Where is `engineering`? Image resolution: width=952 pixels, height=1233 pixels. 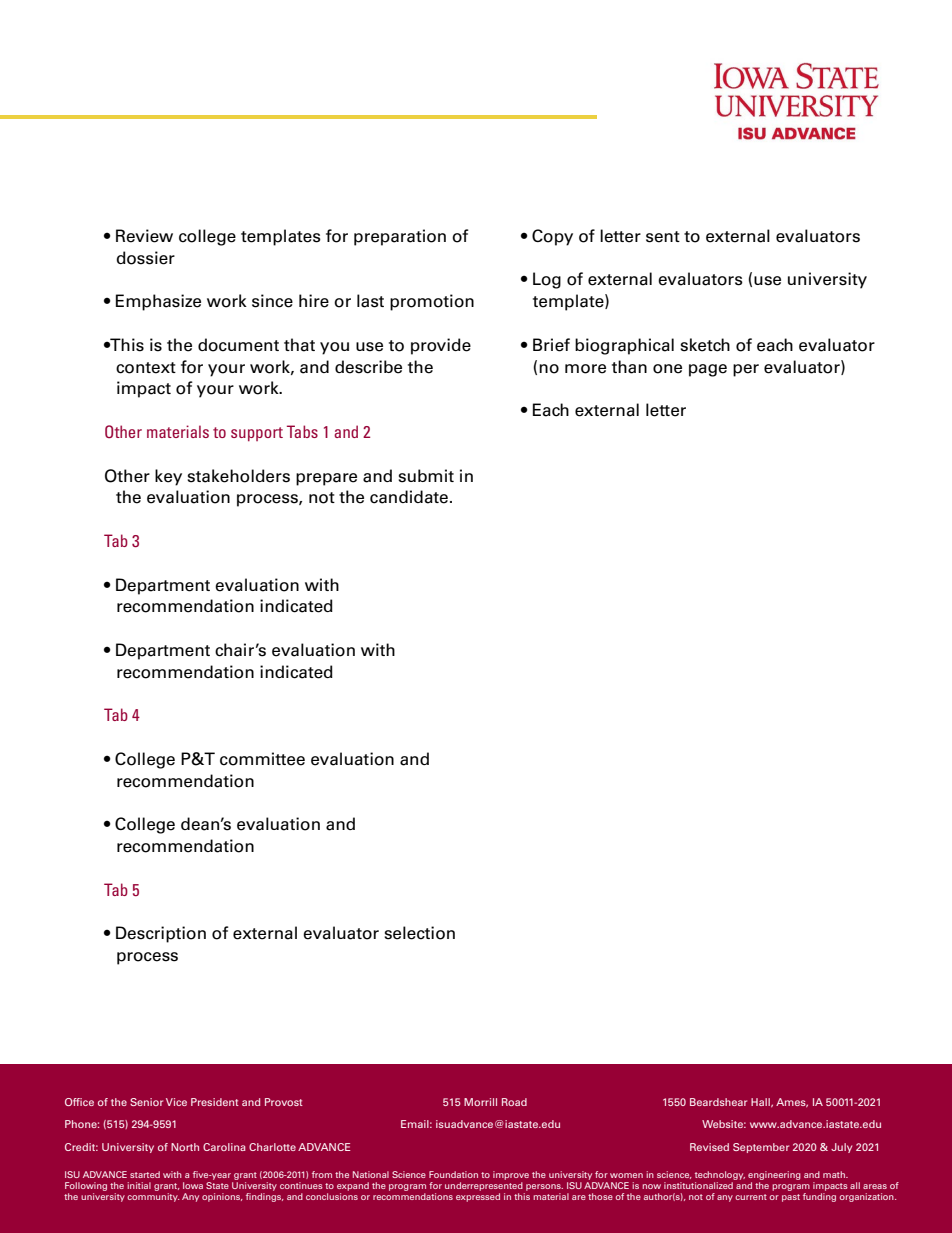
engineering is located at coordinates (774, 1175).
